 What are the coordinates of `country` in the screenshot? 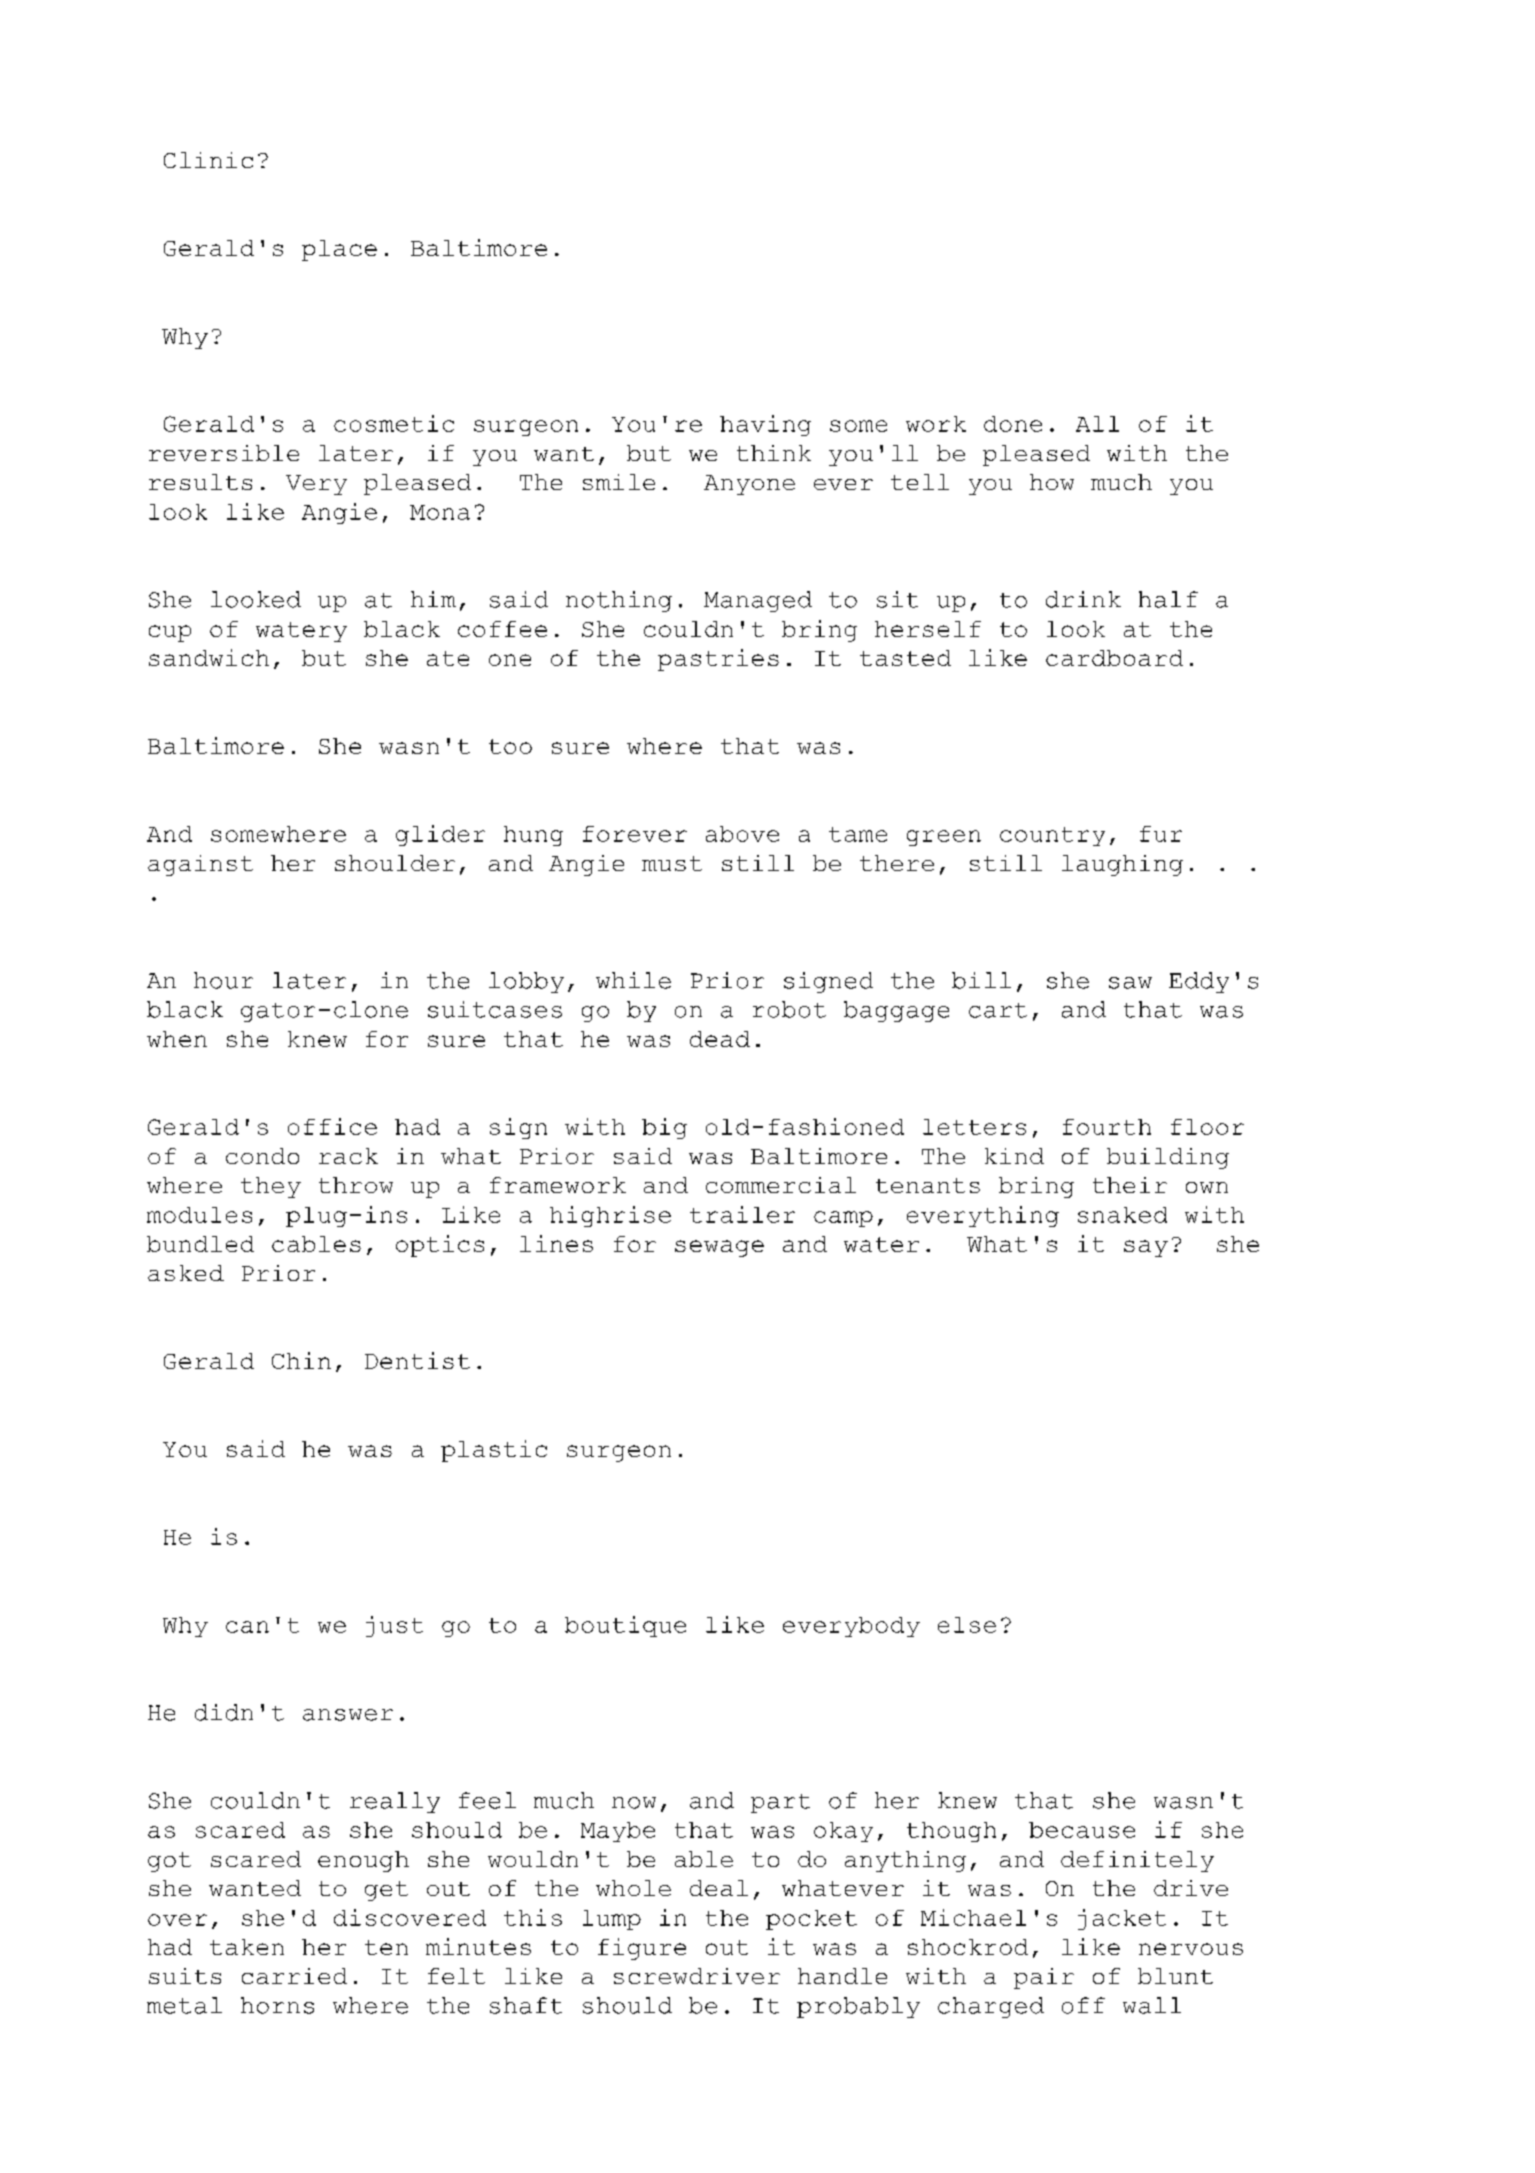 It's located at (1052, 836).
